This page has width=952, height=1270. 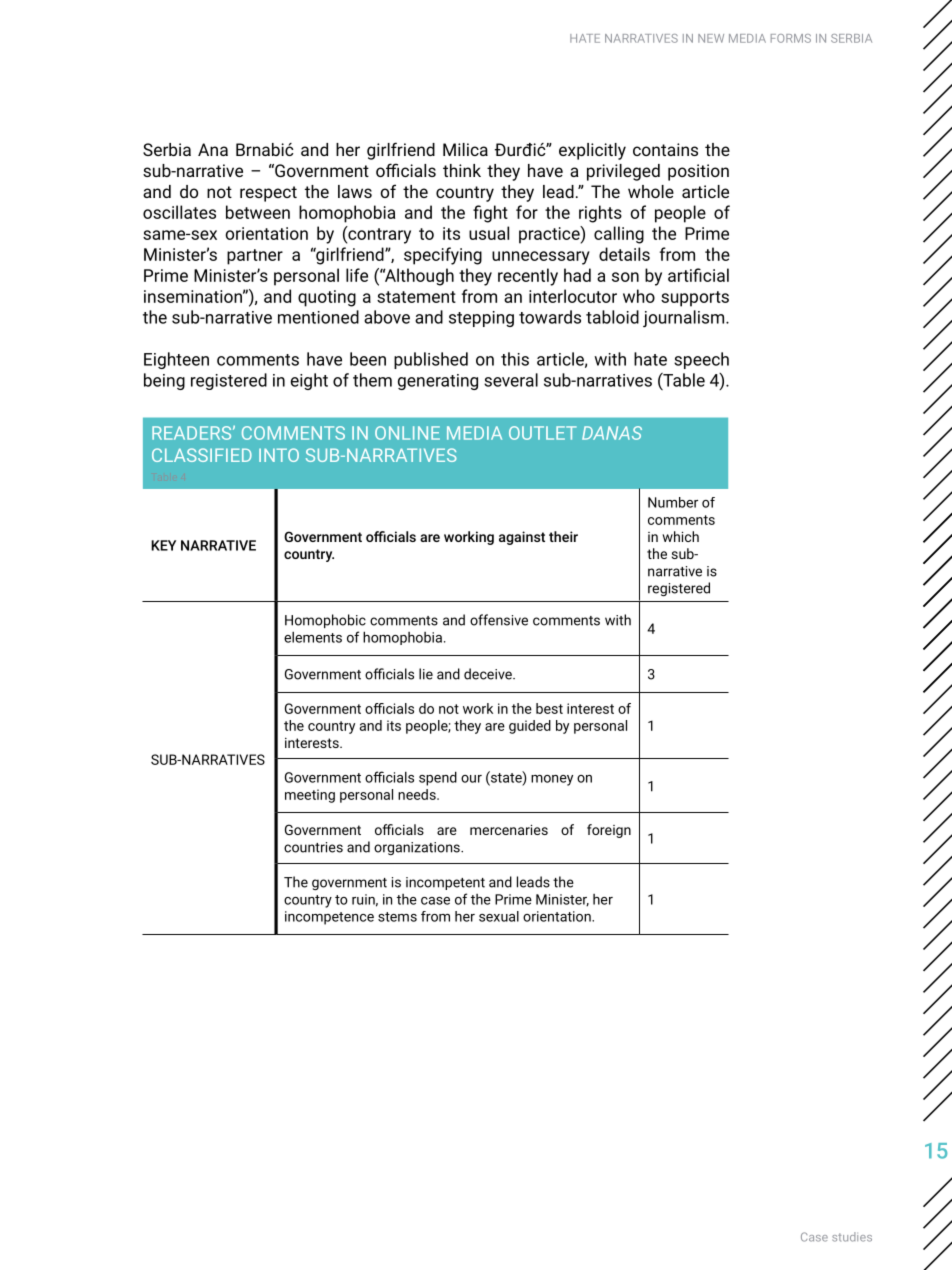 What do you see at coordinates (279, 455) in the page?
I see `INTO` at bounding box center [279, 455].
